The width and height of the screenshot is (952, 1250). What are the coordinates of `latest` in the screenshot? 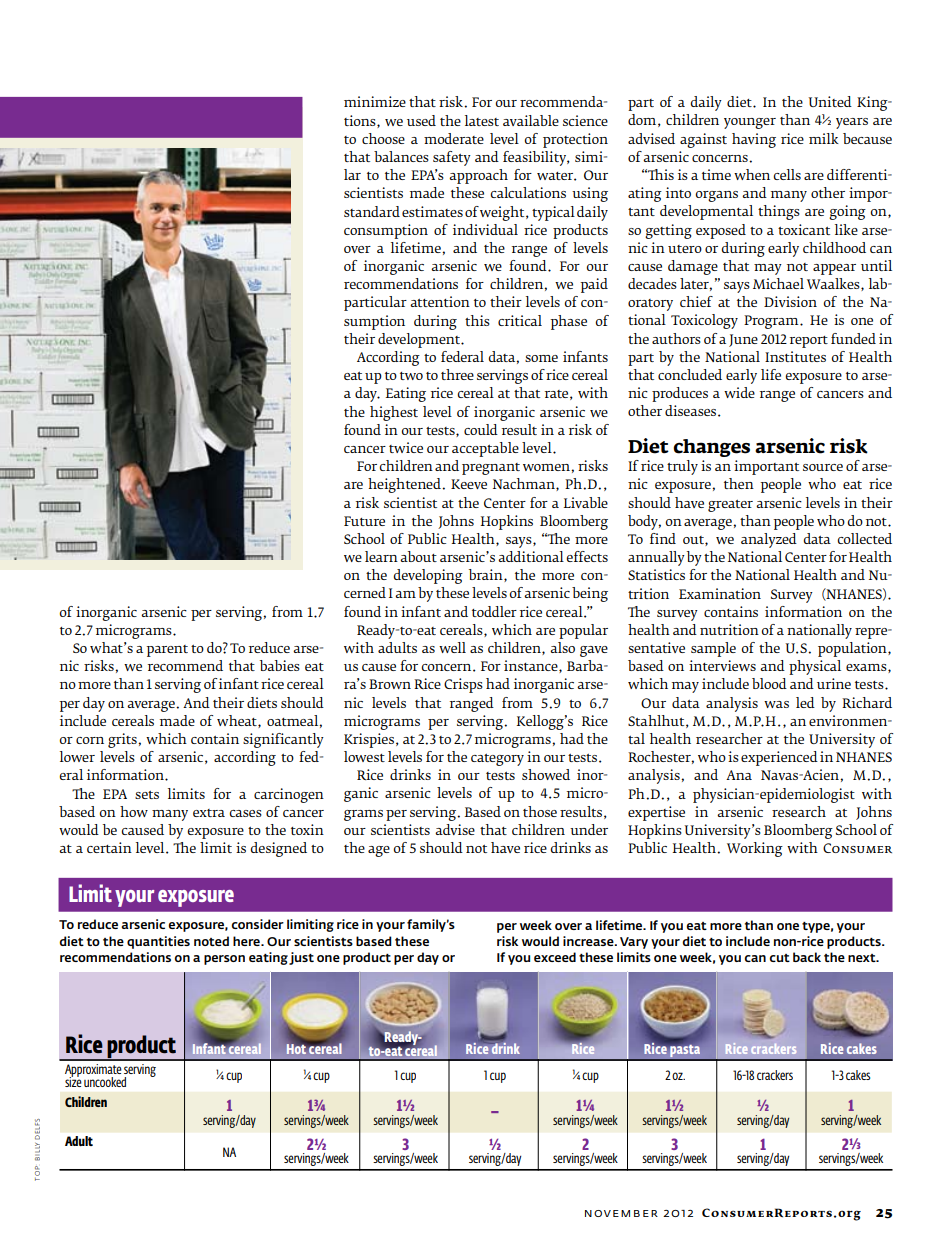 It's located at (482, 120).
